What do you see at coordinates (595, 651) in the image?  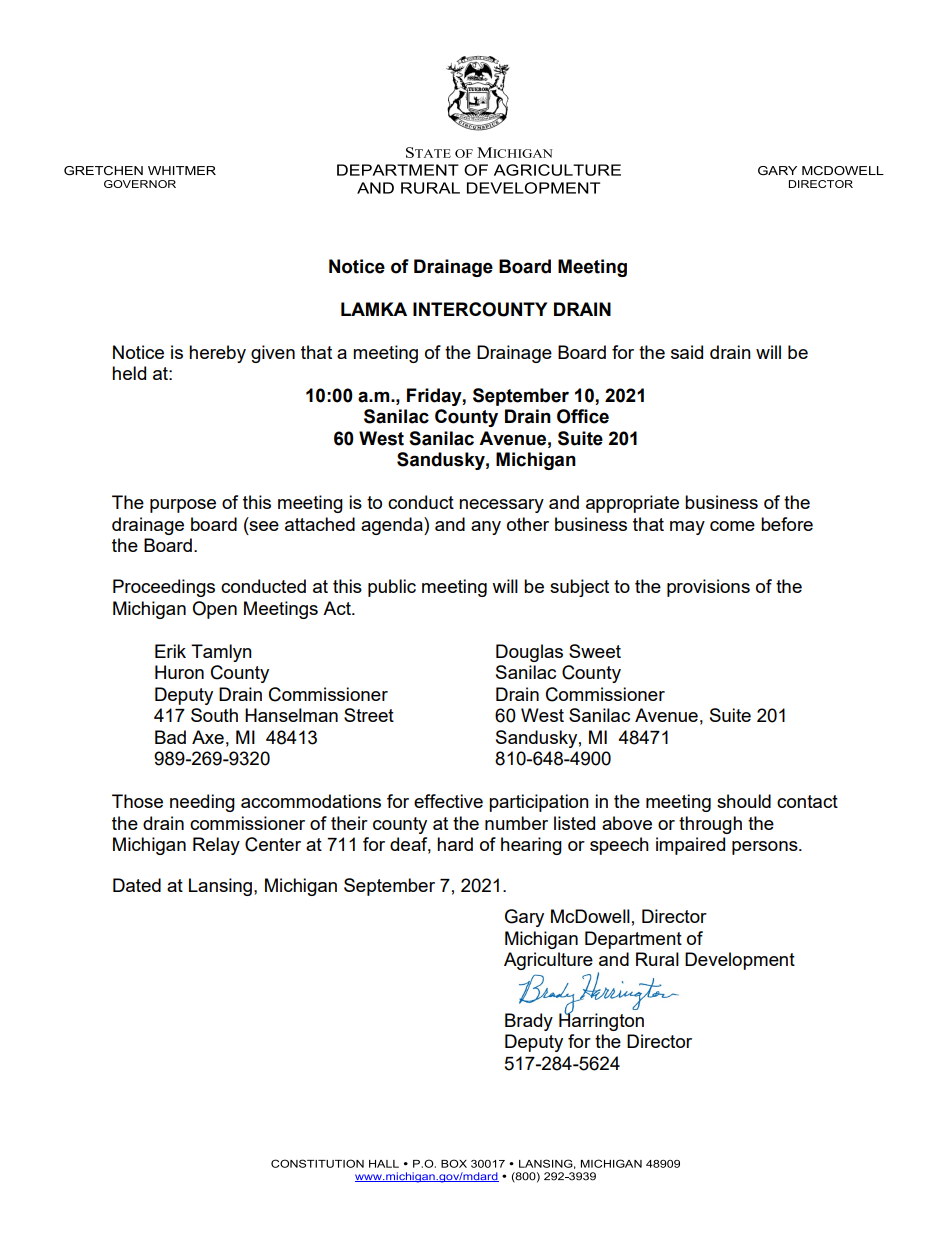 I see `Sweet` at bounding box center [595, 651].
